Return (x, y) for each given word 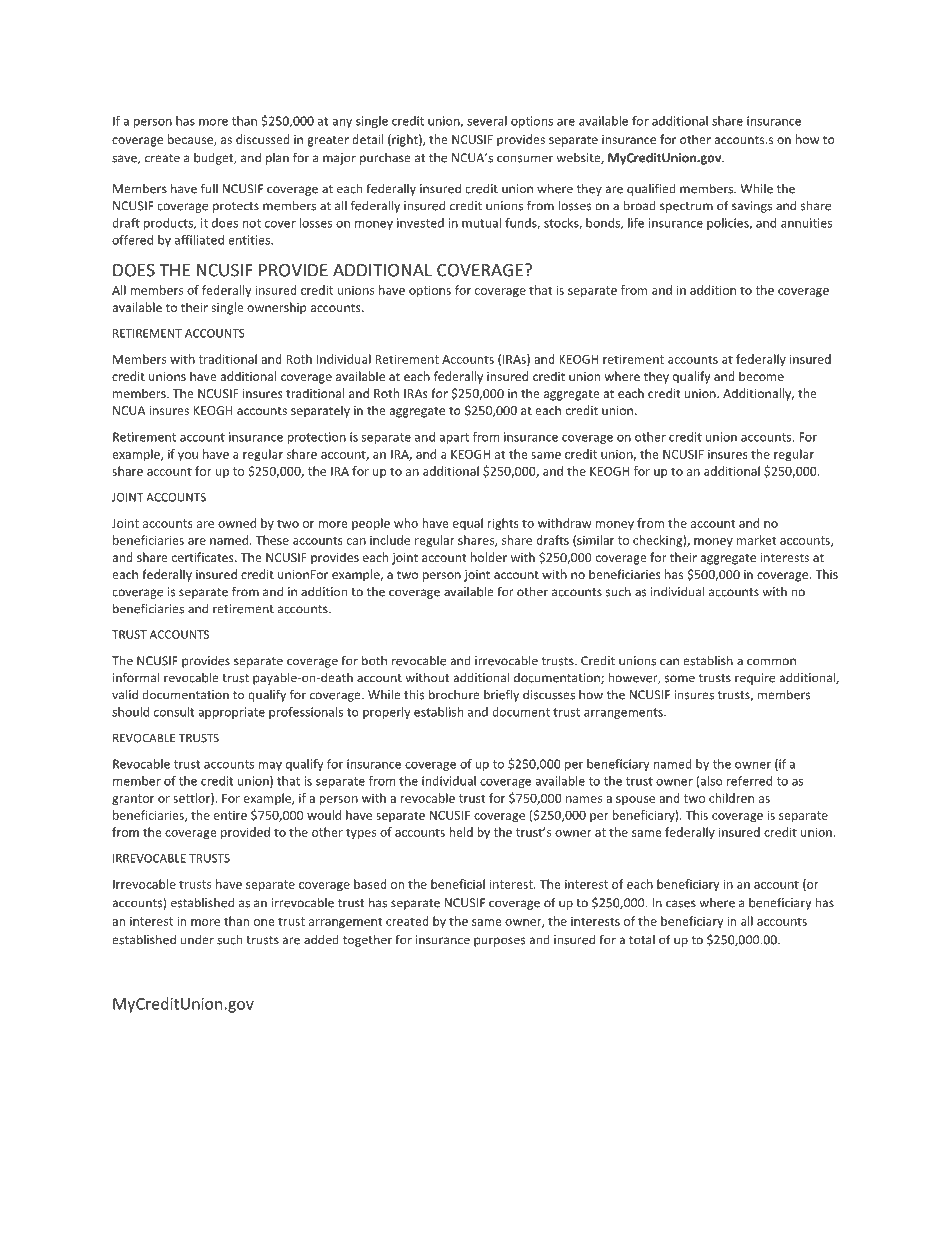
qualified (651, 189)
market (756, 540)
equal (468, 524)
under (197, 939)
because (191, 140)
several (487, 121)
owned (237, 523)
